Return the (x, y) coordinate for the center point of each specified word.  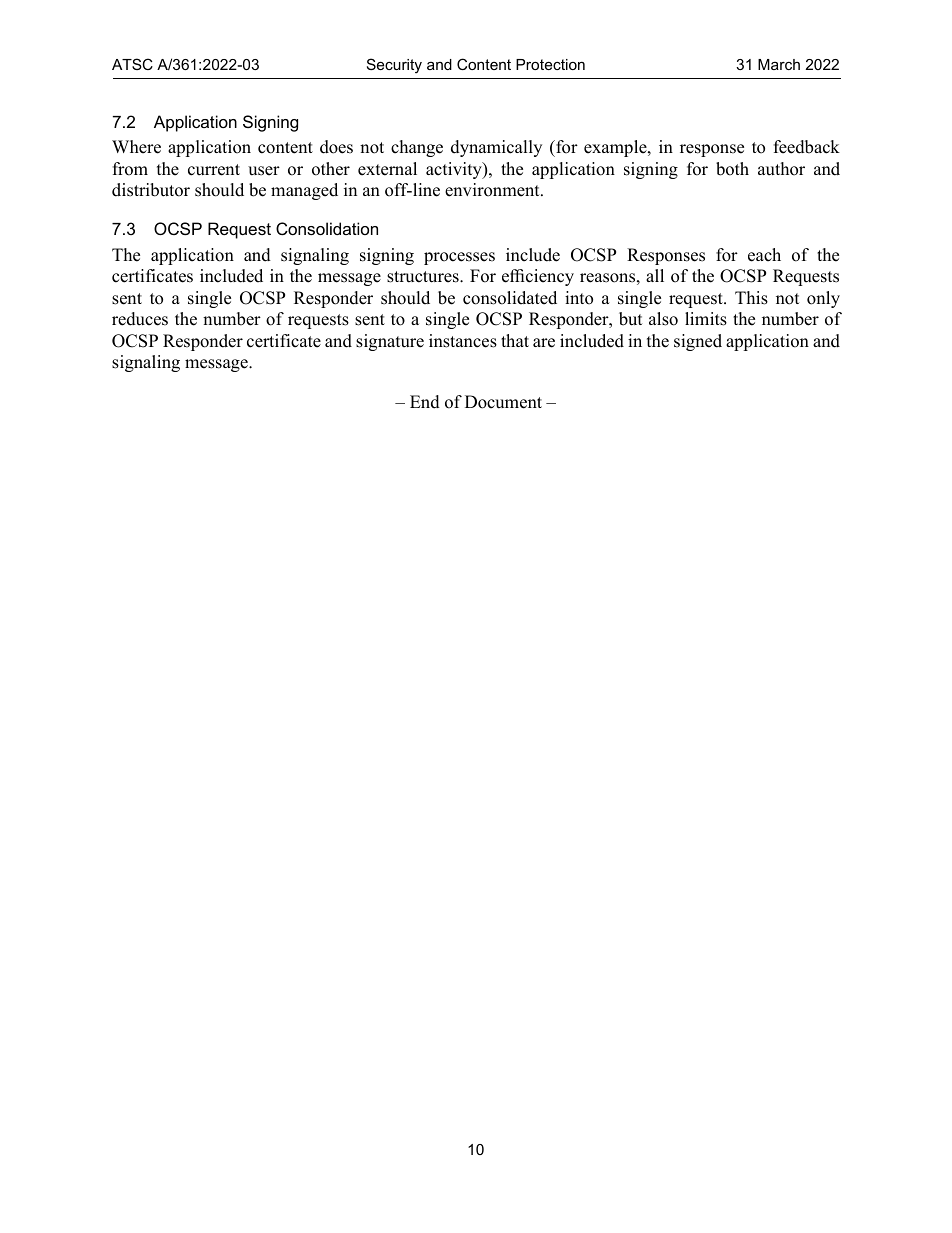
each (764, 255)
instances (463, 341)
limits (706, 319)
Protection (550, 64)
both (732, 169)
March (779, 64)
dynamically (496, 148)
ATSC (132, 64)
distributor (151, 190)
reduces (140, 319)
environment (493, 190)
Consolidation (327, 228)
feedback (807, 147)
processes (459, 258)
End (425, 402)
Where (136, 147)
